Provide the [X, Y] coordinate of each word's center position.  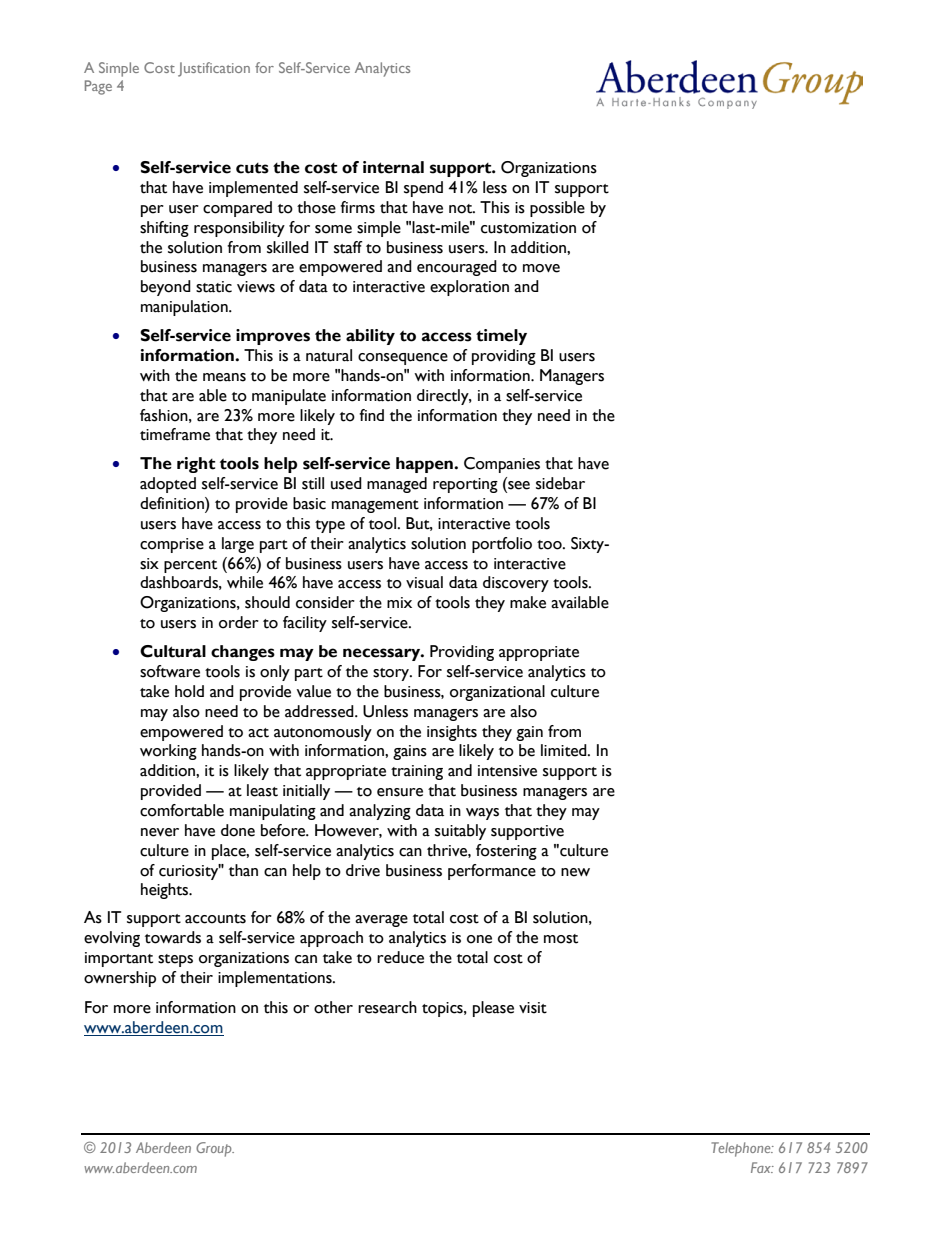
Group [215, 1149]
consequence [403, 359]
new [575, 872]
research [387, 1007]
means [224, 377]
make [528, 602]
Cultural [173, 651]
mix [399, 602]
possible [557, 209]
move [541, 268]
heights [166, 891]
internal [393, 167]
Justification [214, 69]
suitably [460, 832]
